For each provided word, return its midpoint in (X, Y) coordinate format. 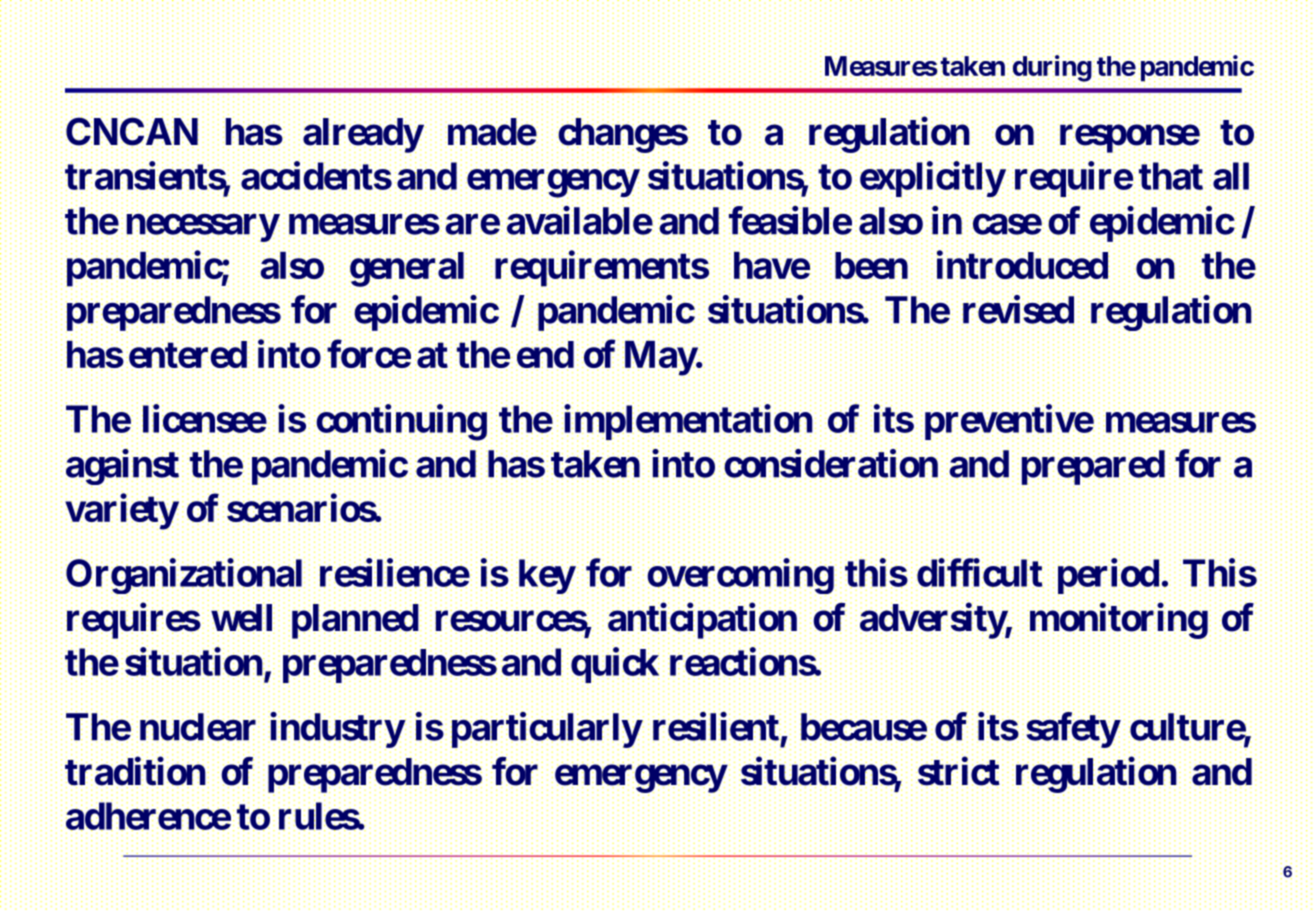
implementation (687, 423)
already (363, 135)
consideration (831, 463)
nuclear (196, 727)
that (1171, 177)
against (122, 468)
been (871, 267)
